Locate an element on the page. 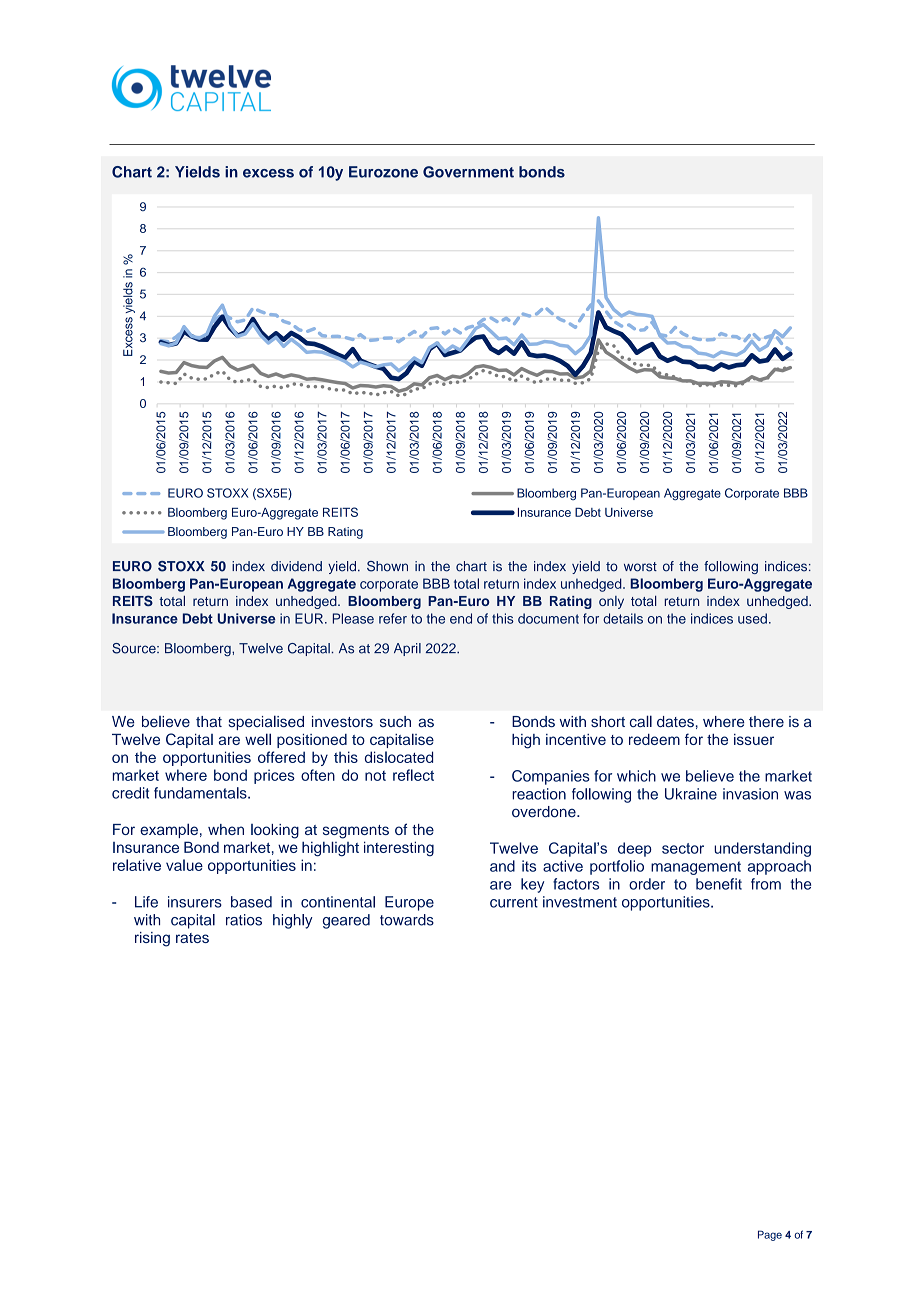  Page is located at coordinates (770, 1235).
